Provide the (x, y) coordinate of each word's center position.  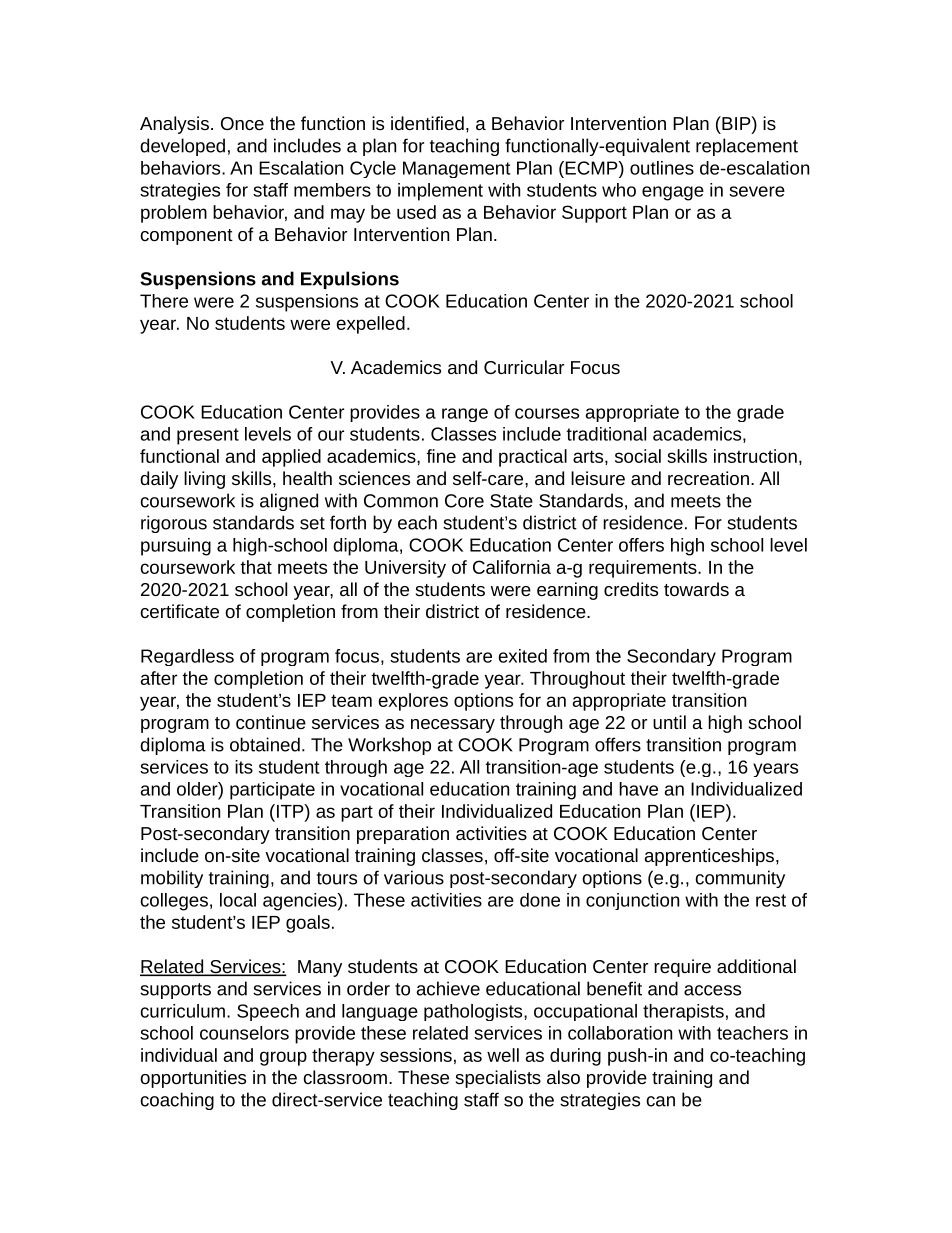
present (208, 436)
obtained (265, 744)
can (660, 1101)
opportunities (193, 1079)
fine (441, 456)
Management (457, 169)
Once (242, 123)
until (669, 722)
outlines (662, 168)
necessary (453, 726)
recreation (708, 478)
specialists (498, 1079)
